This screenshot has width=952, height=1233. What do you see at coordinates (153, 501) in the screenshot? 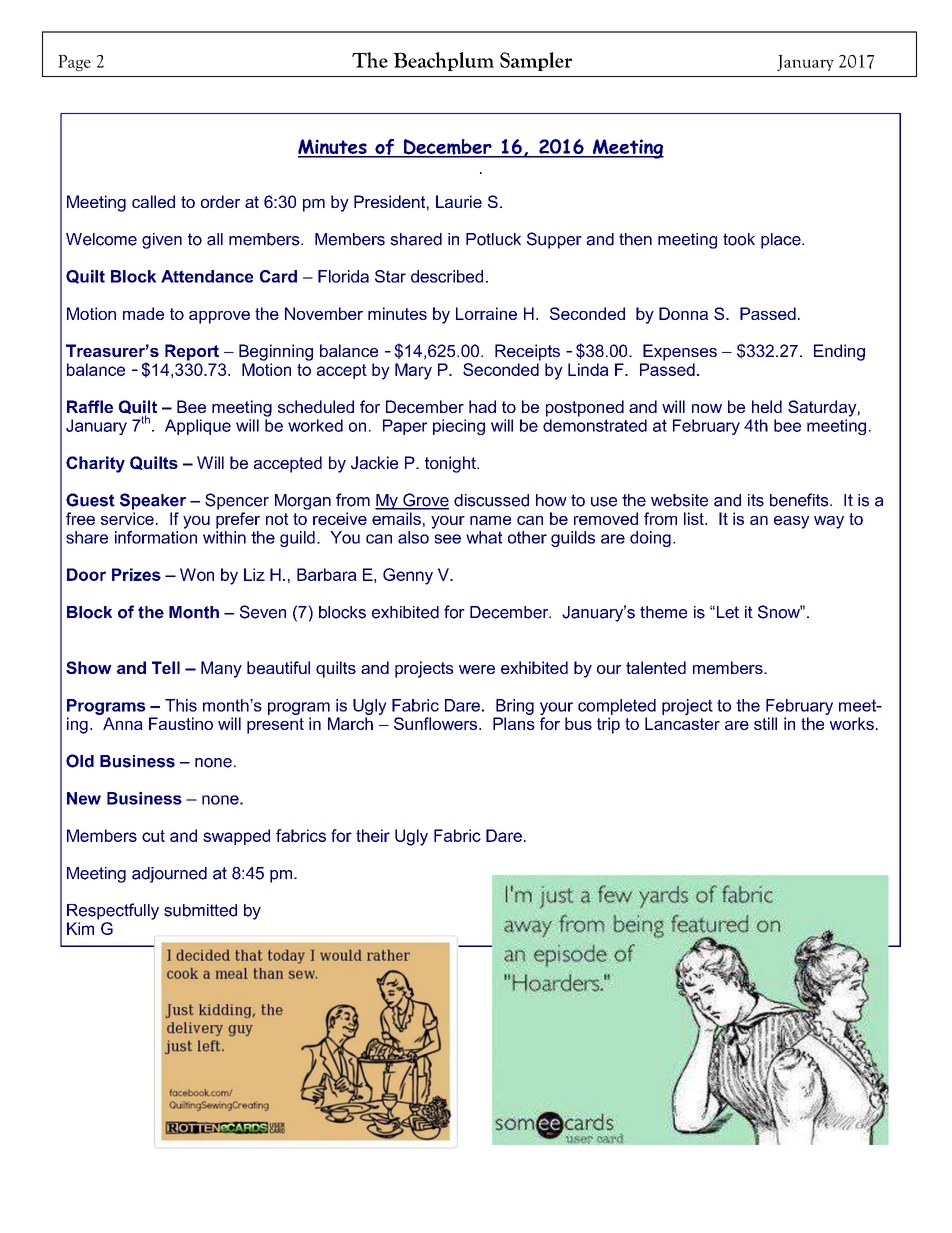
I see `Speaker` at bounding box center [153, 501].
